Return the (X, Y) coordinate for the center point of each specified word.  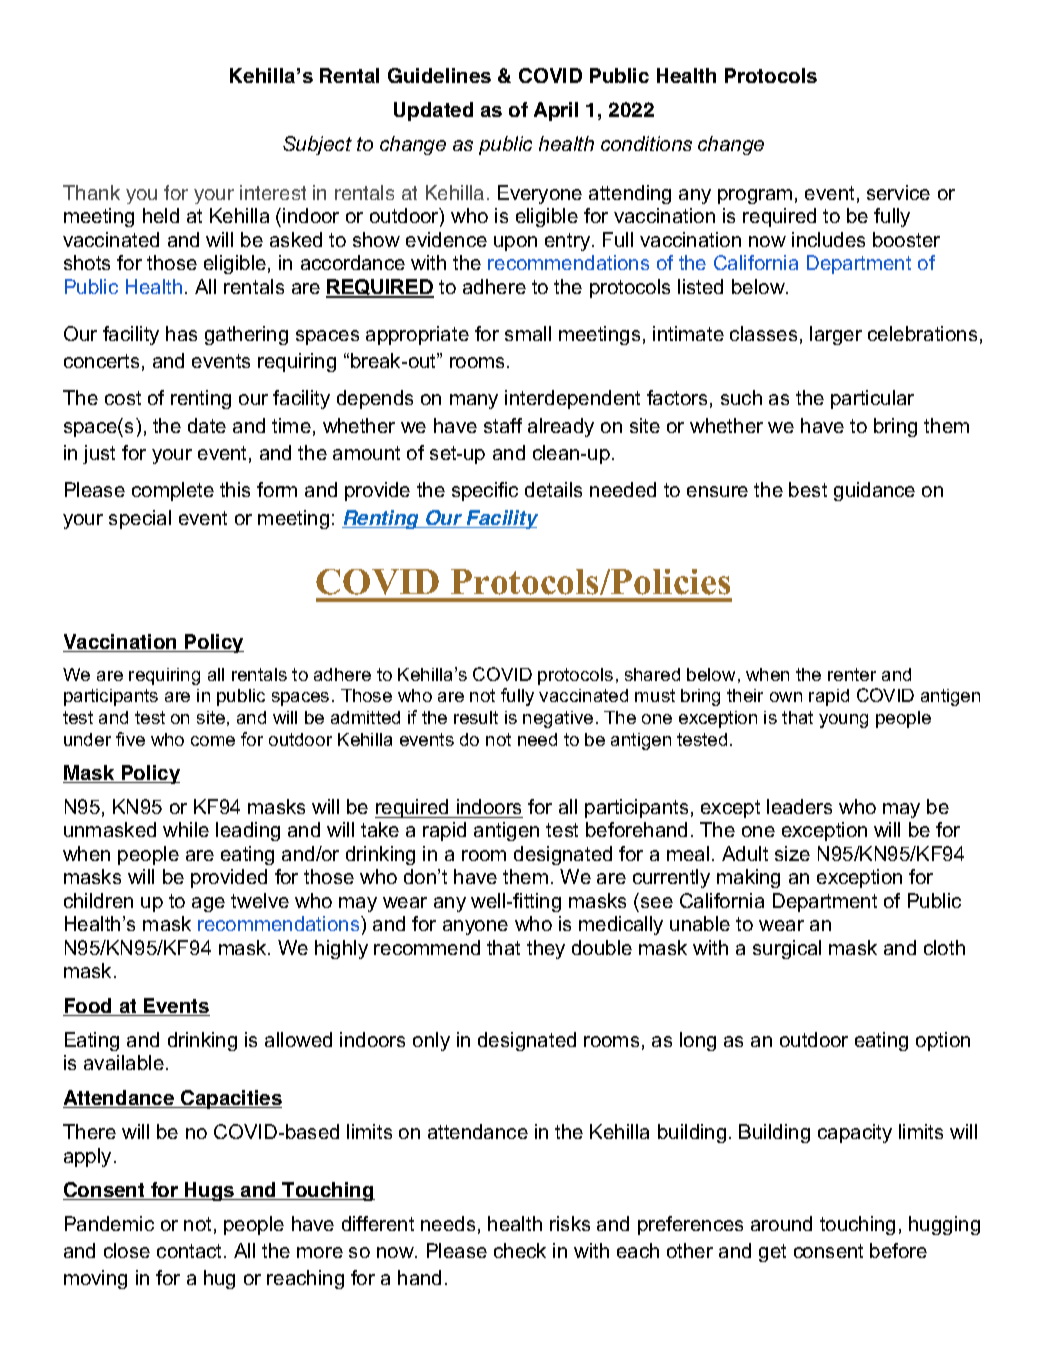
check (520, 1250)
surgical (787, 949)
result (476, 717)
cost (123, 398)
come (213, 741)
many (474, 401)
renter (852, 674)
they (546, 949)
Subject (317, 145)
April (556, 111)
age (208, 904)
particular (872, 399)
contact (191, 1251)
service (898, 192)
